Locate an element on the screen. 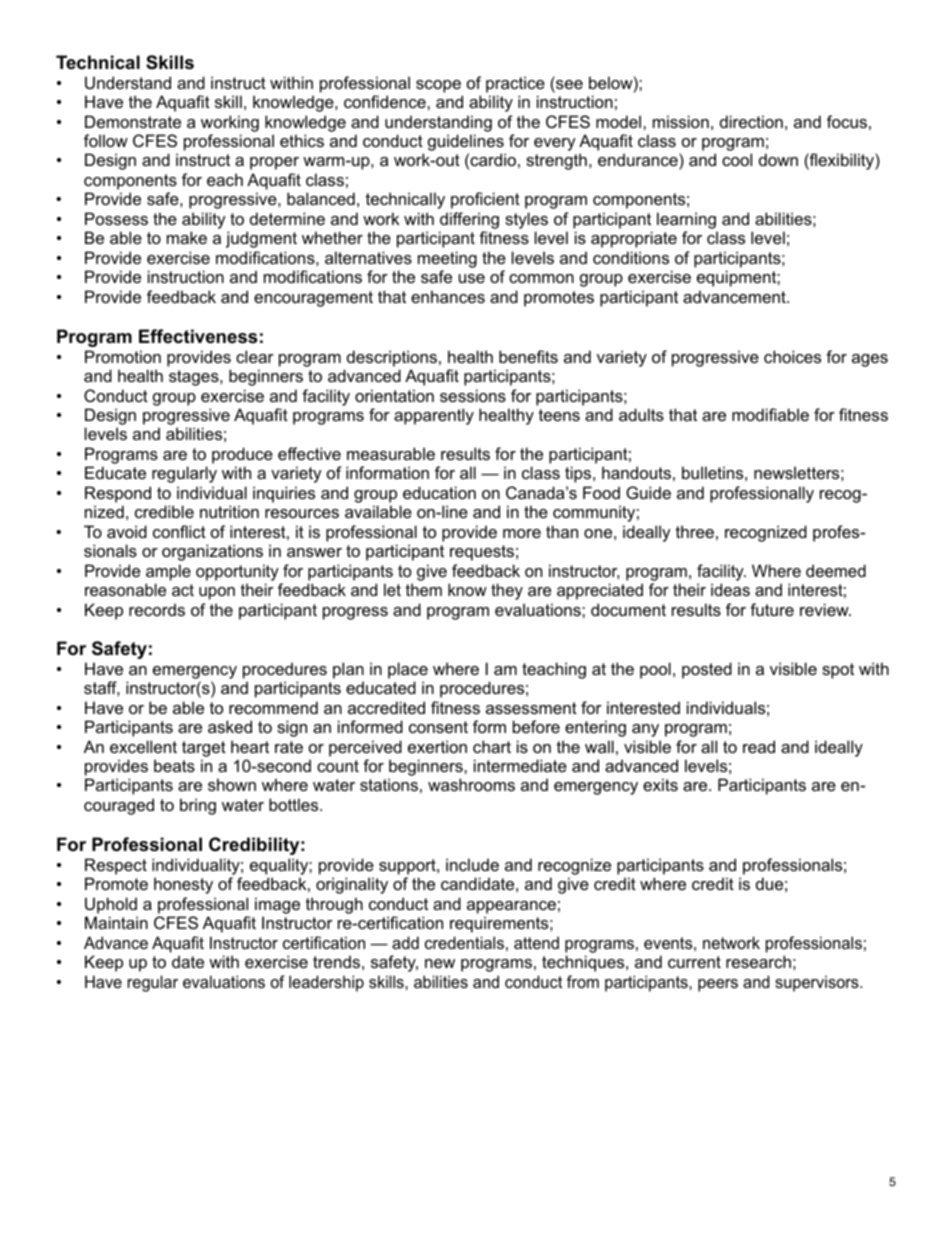  place is located at coordinates (408, 670).
